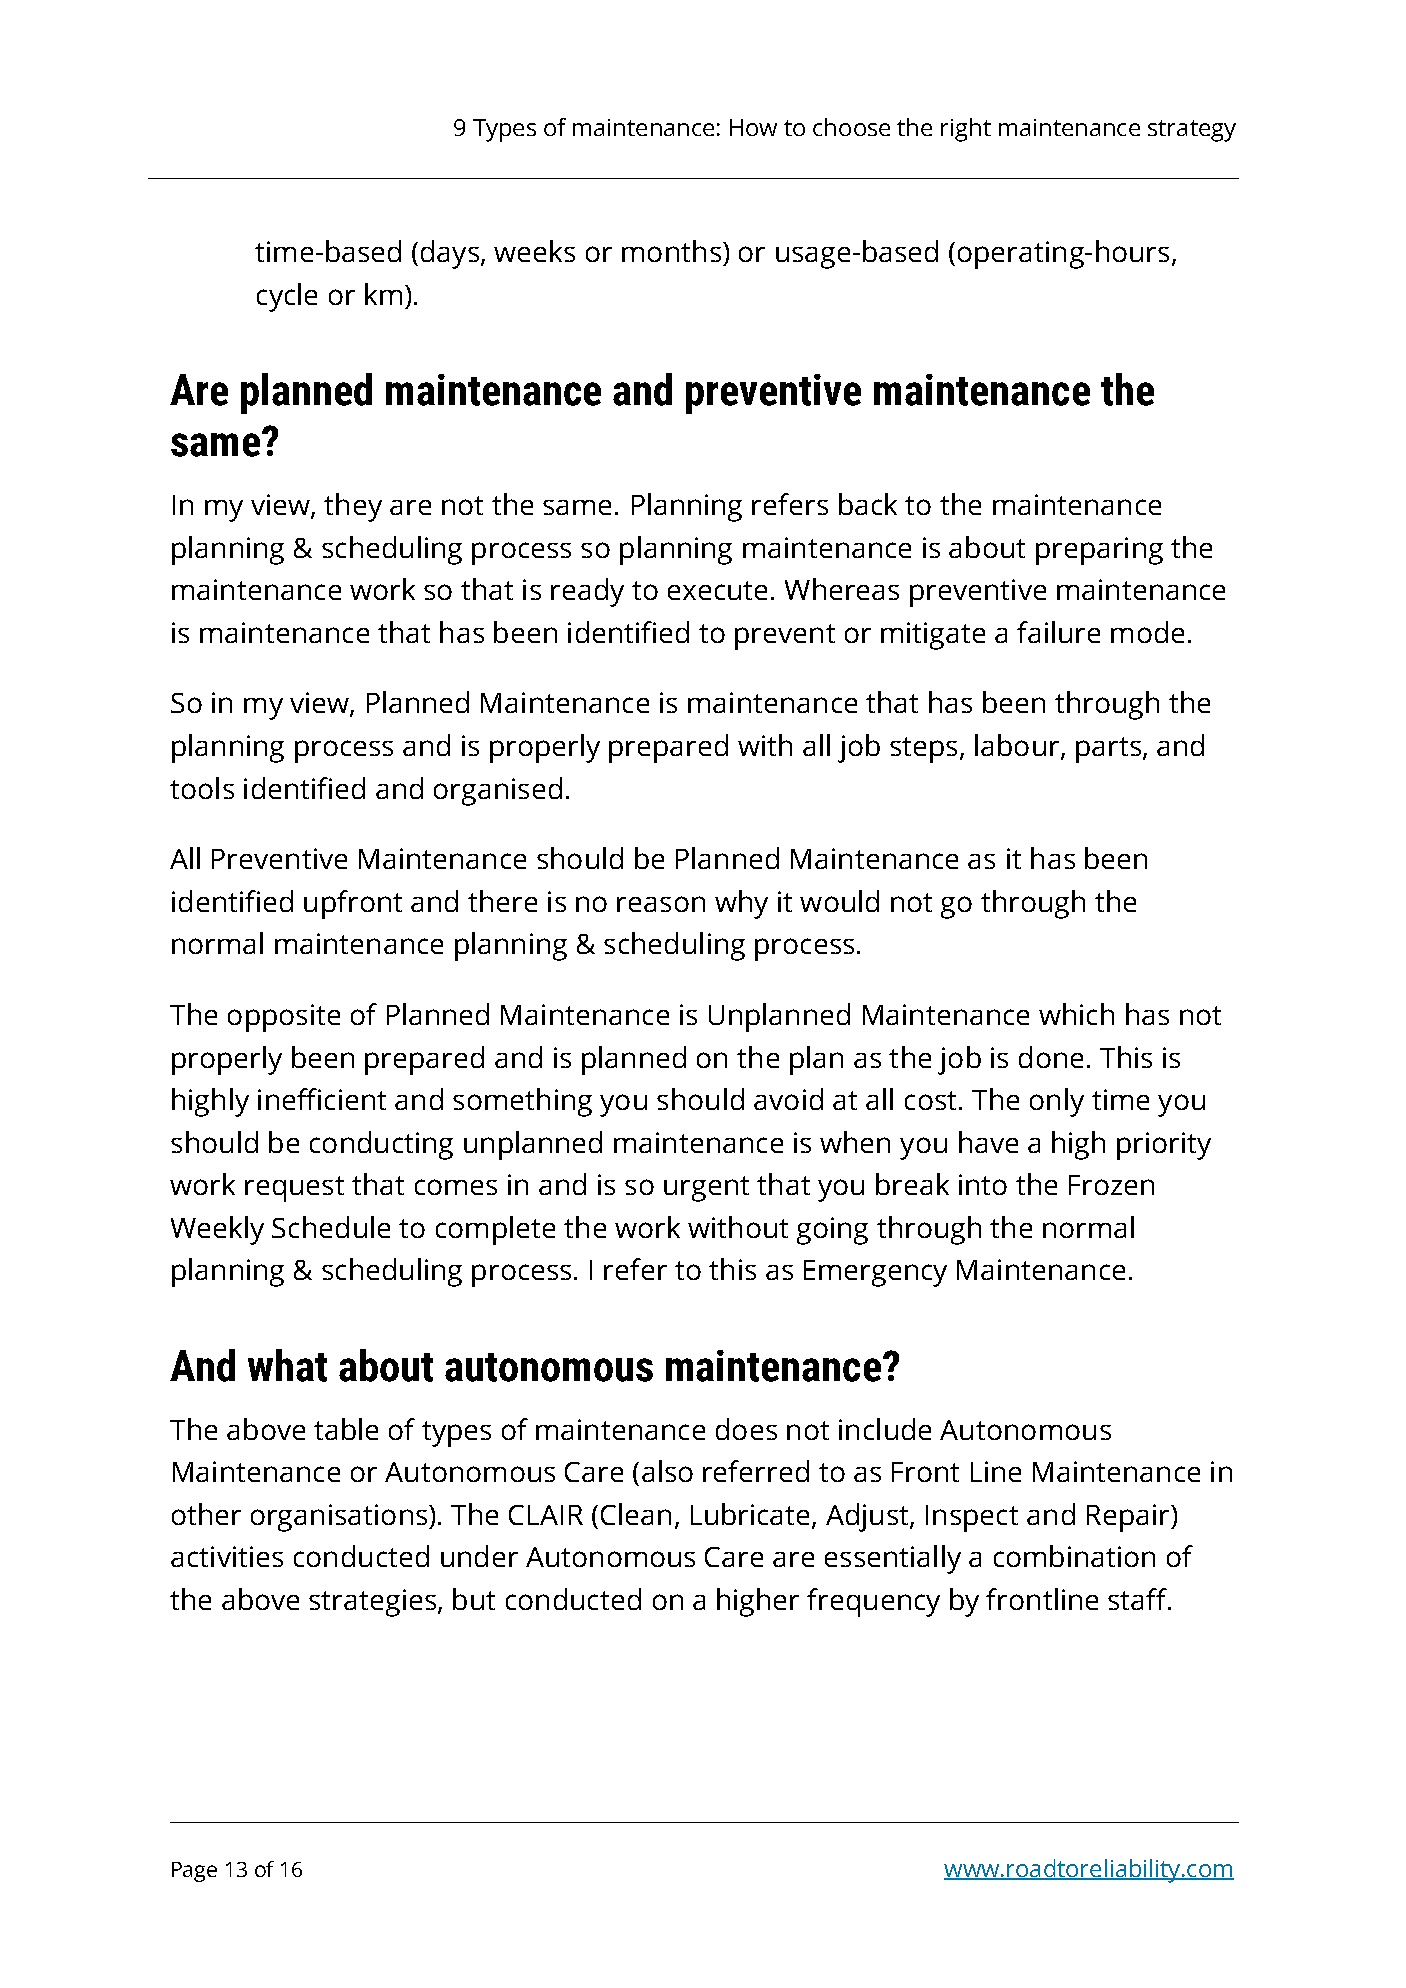 Image resolution: width=1406 pixels, height=1988 pixels. Describe the element at coordinates (1139, 1599) in the image. I see `staff` at that location.
